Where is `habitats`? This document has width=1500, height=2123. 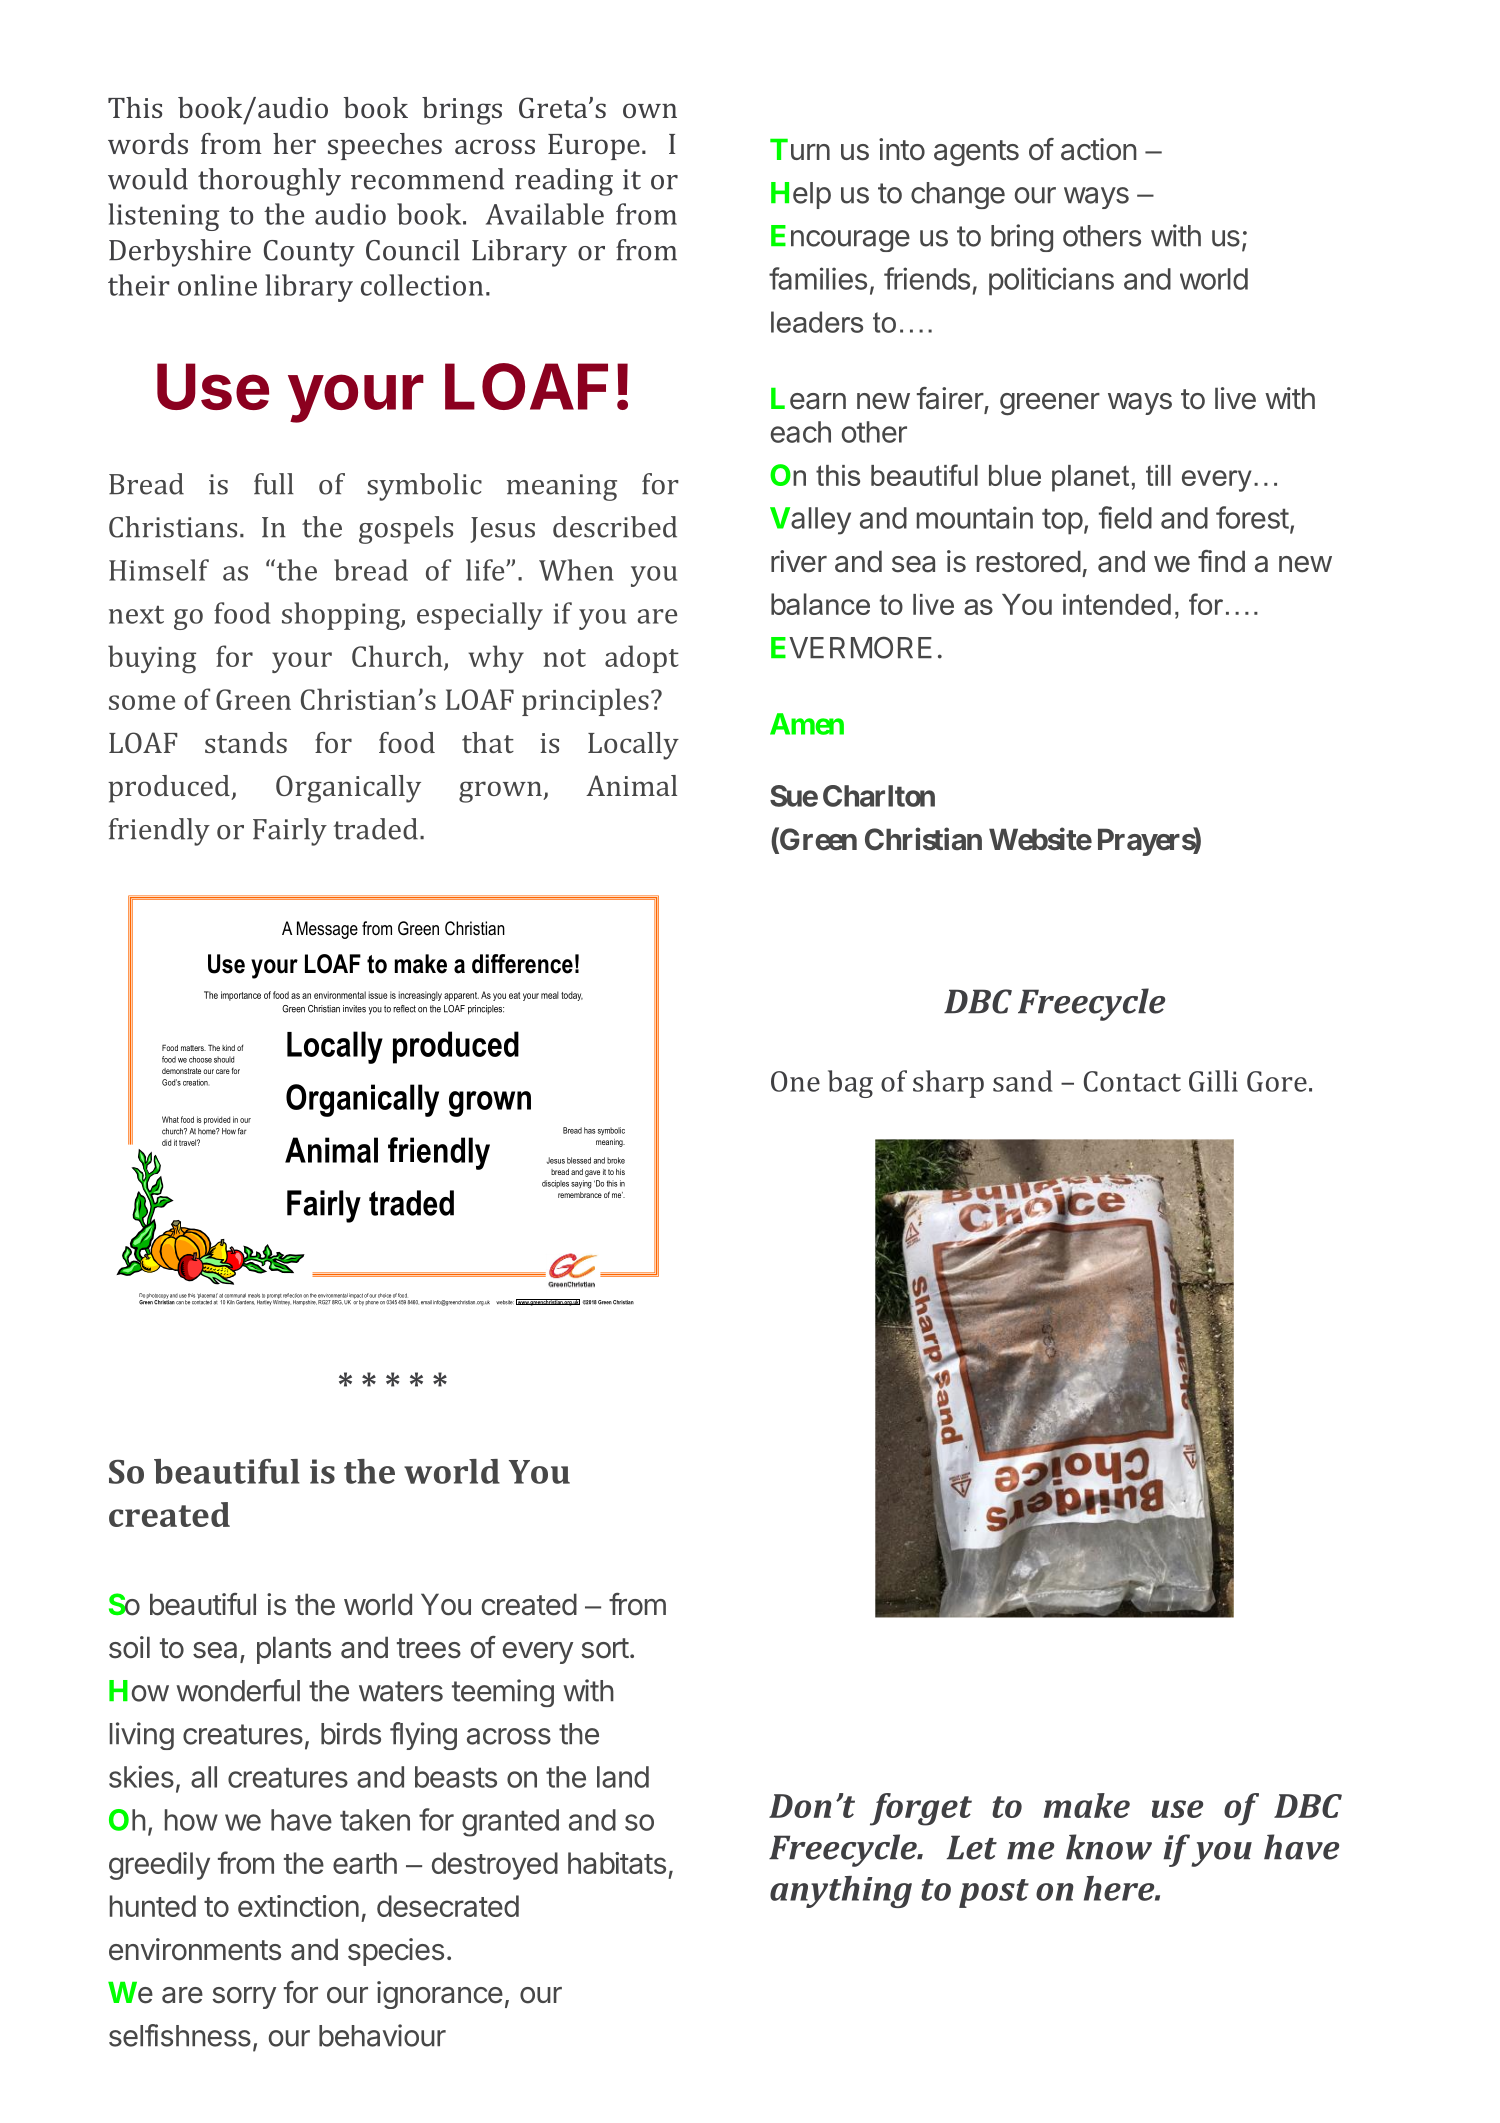 habitats is located at coordinates (617, 1863).
